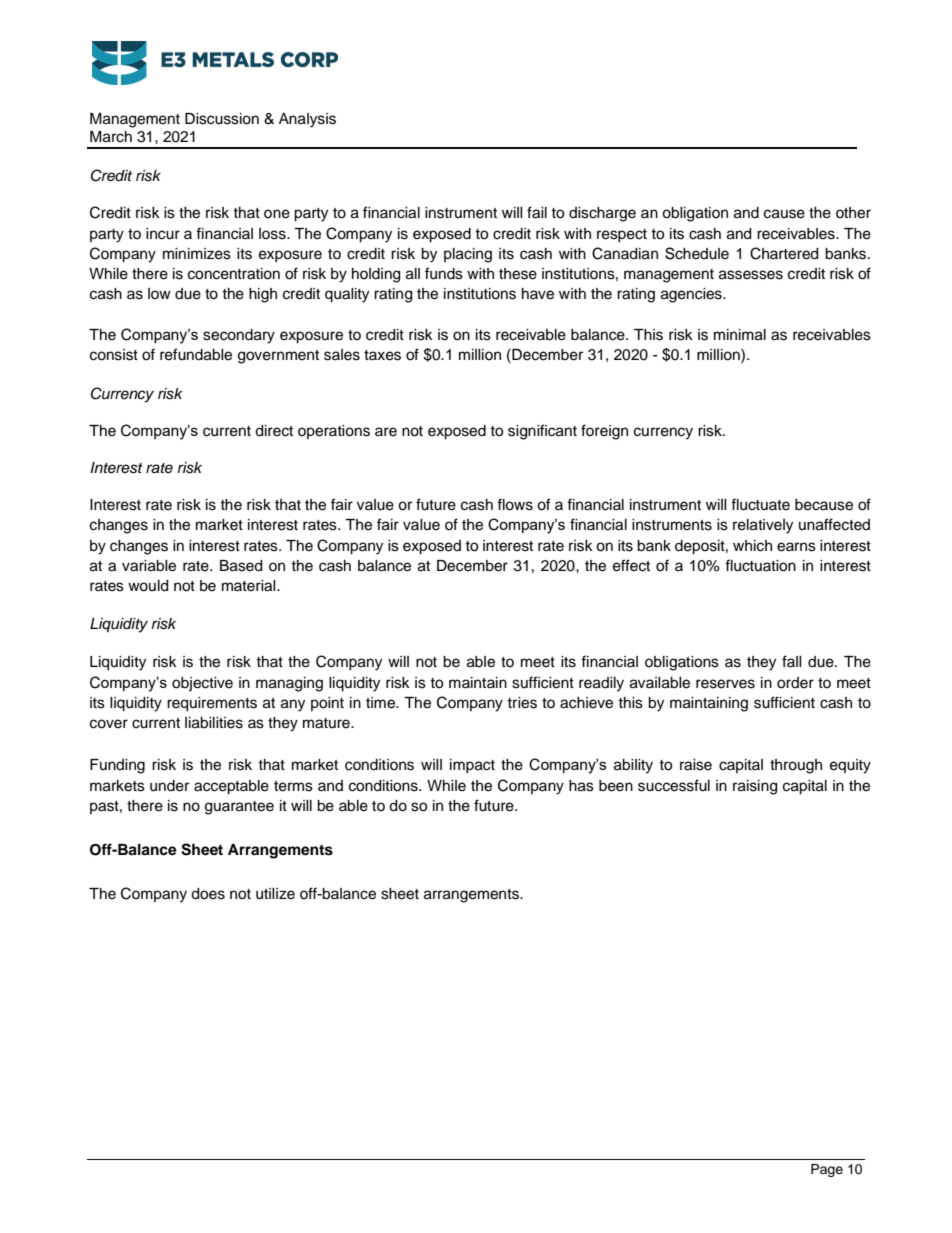 This screenshot has width=952, height=1233. Describe the element at coordinates (208, 894) in the screenshot. I see `does` at that location.
